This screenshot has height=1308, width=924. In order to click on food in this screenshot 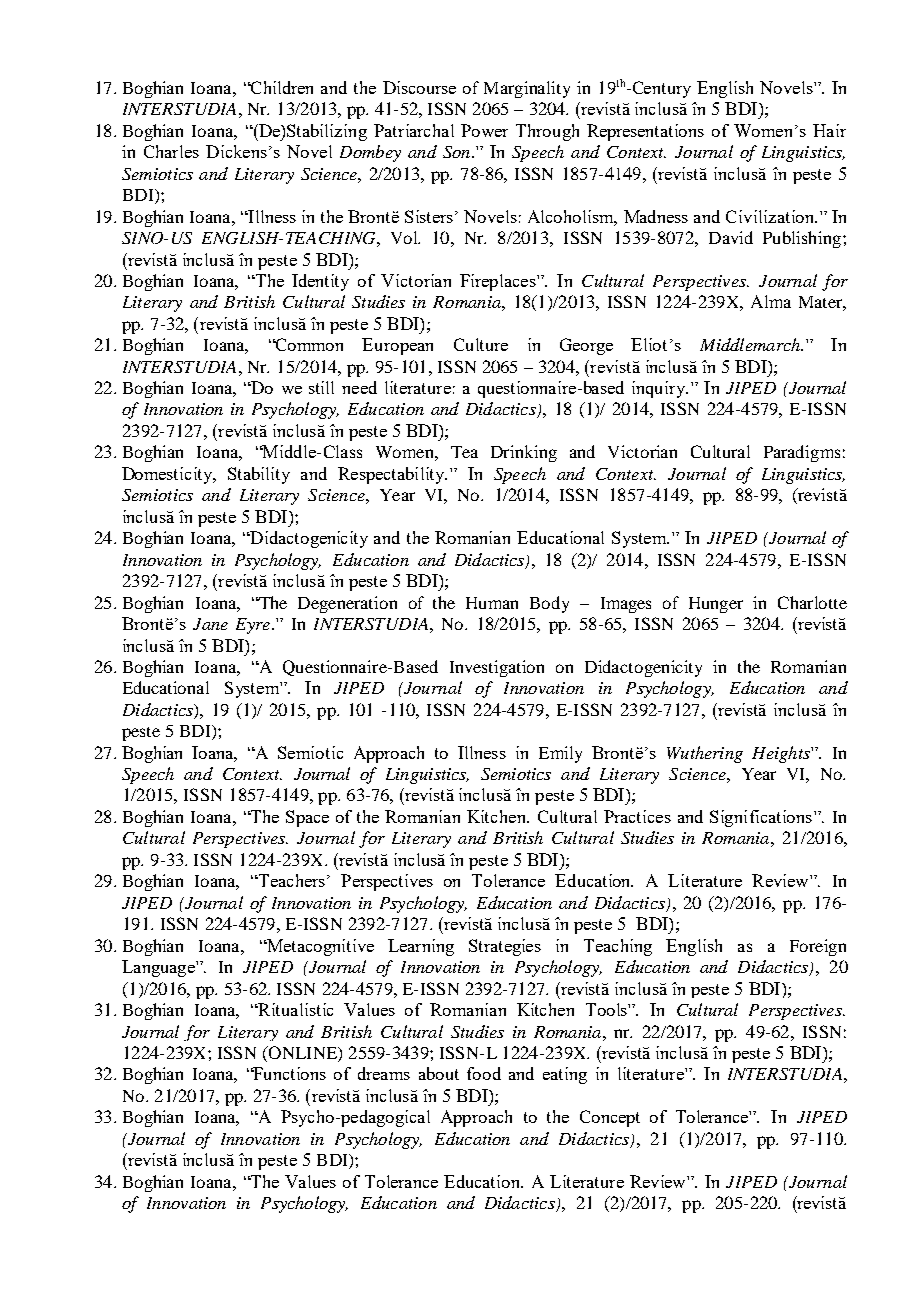, I will do `click(484, 1073)`.
